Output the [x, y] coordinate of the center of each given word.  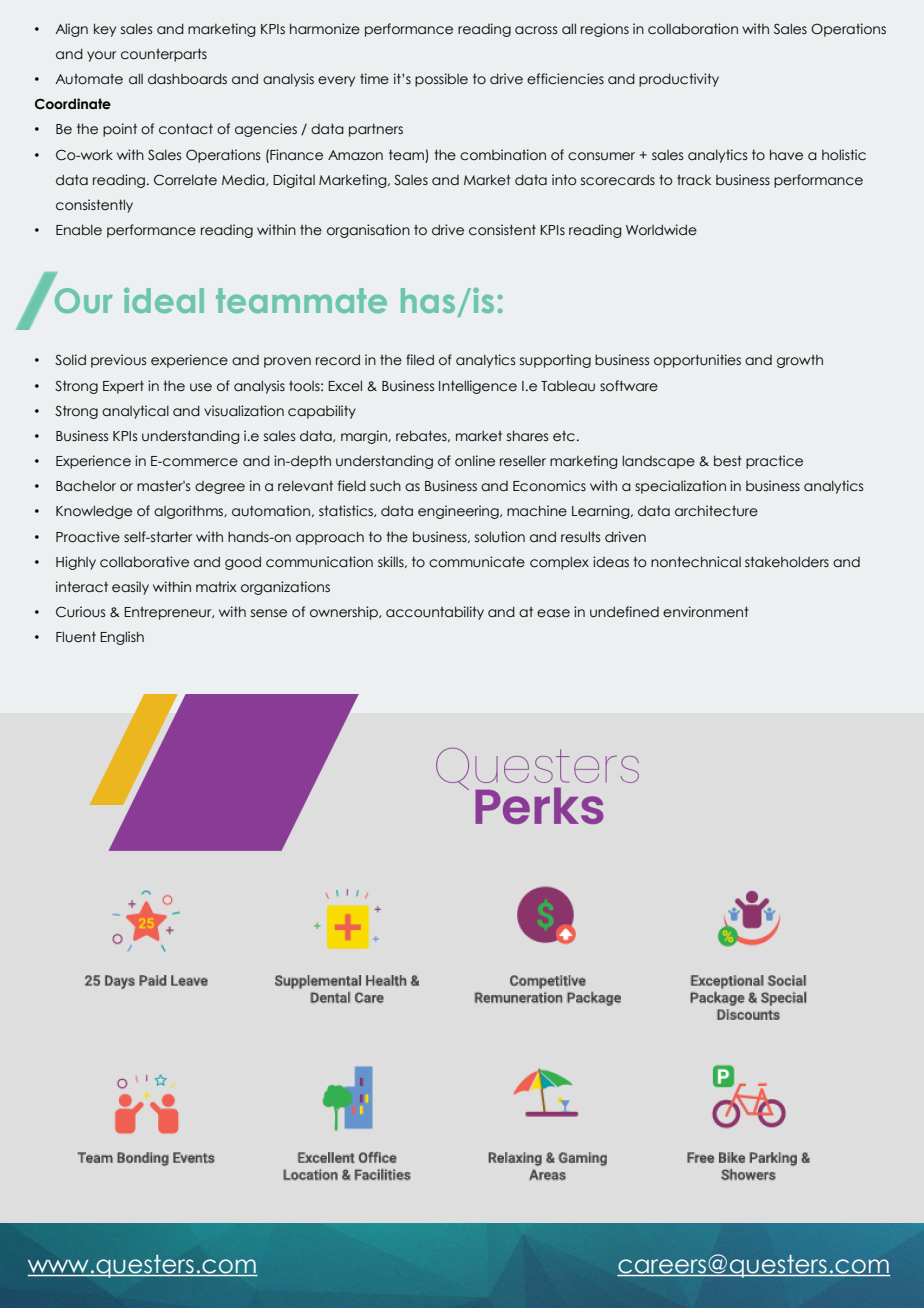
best [728, 461]
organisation [368, 231]
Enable [79, 230]
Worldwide [661, 230]
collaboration [693, 29]
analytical [135, 412]
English [122, 638]
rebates [422, 436]
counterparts [164, 55]
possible [441, 80]
